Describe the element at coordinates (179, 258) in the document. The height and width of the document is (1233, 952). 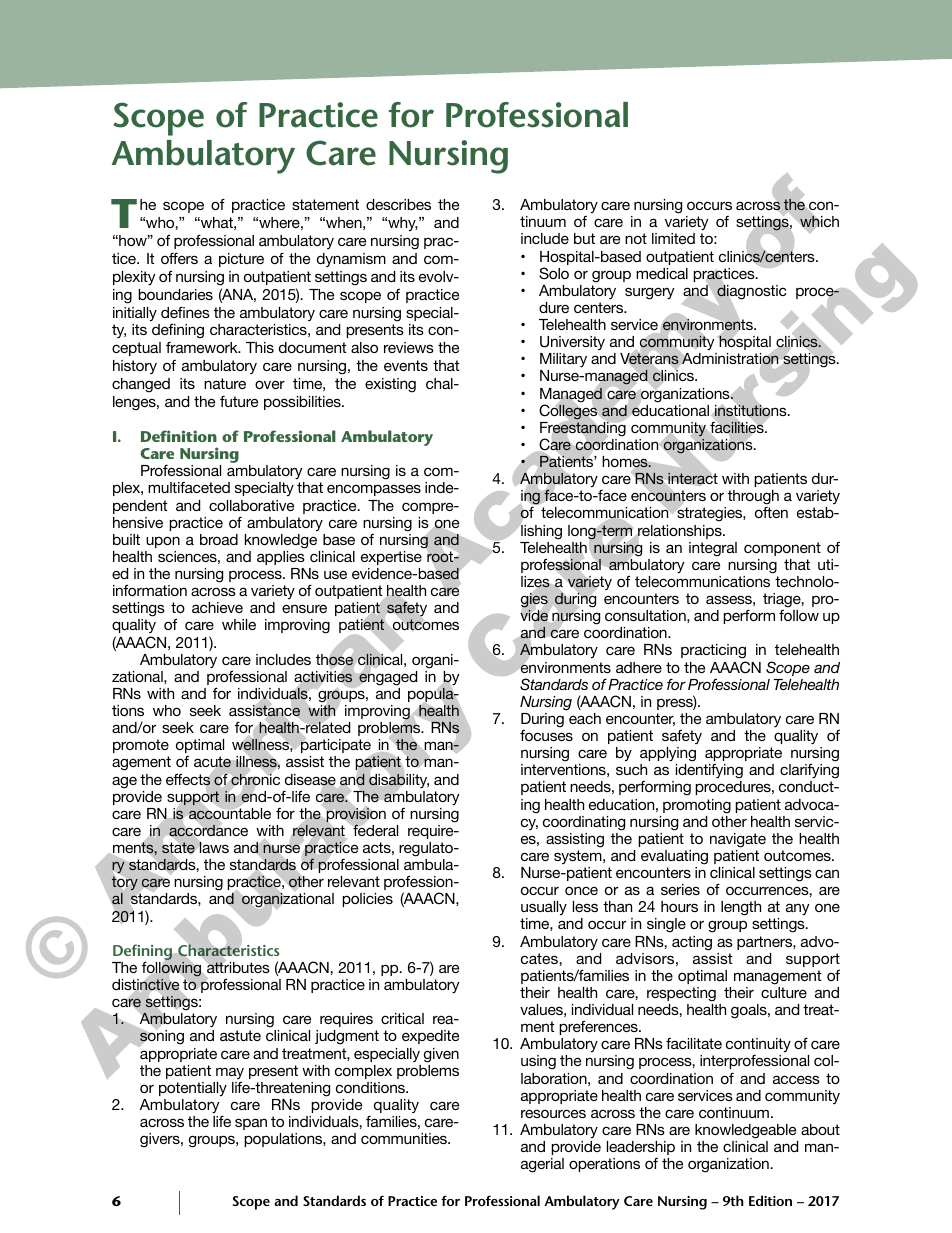
I see `offers` at that location.
